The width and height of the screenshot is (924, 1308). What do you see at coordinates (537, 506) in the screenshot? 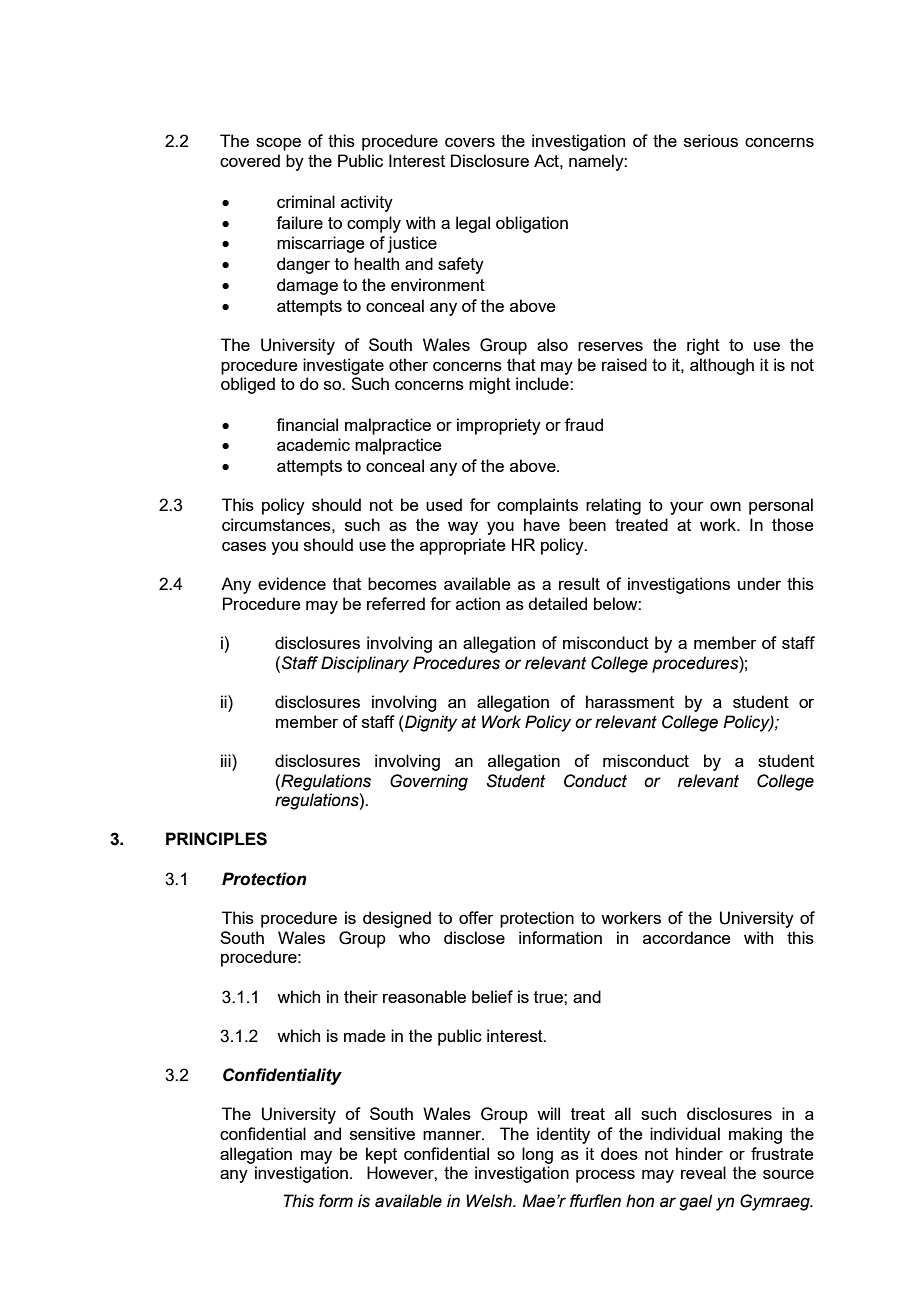
I see `complaints` at bounding box center [537, 506].
